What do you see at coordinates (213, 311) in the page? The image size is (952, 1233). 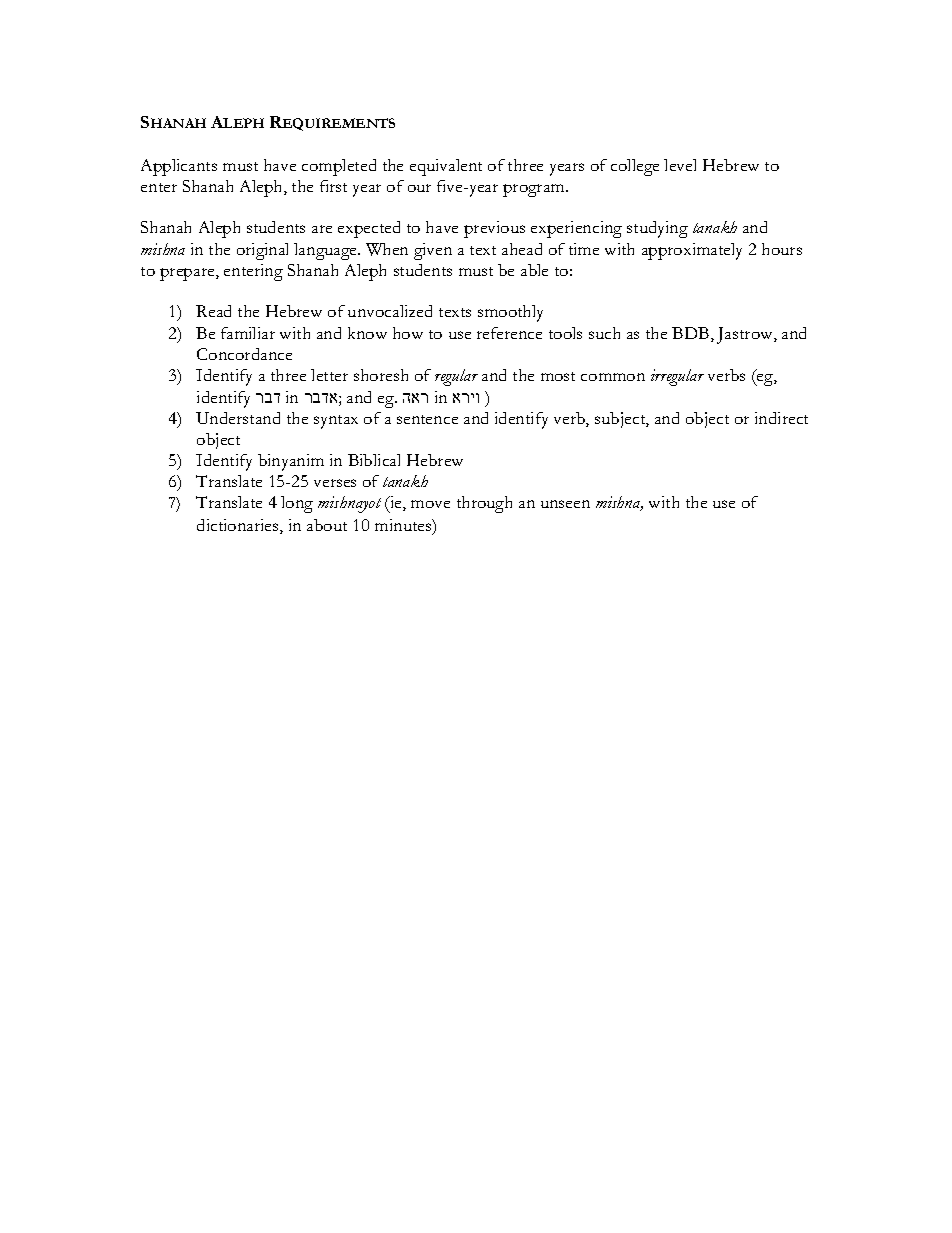 I see `Read` at bounding box center [213, 311].
